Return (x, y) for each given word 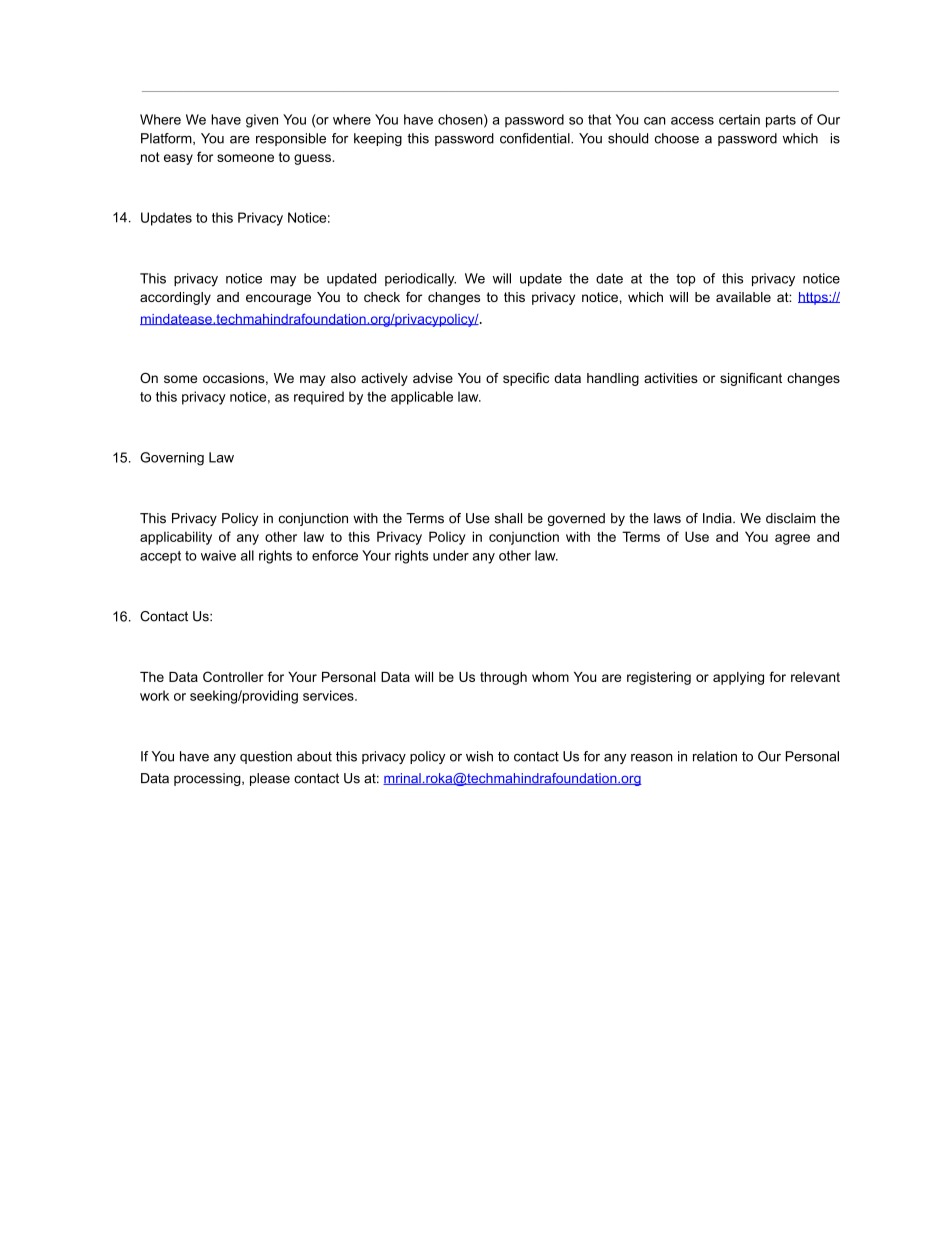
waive (218, 555)
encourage (278, 299)
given (262, 121)
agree (792, 539)
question (266, 757)
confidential (536, 138)
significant (751, 379)
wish (479, 756)
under (451, 555)
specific (526, 379)
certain (739, 119)
